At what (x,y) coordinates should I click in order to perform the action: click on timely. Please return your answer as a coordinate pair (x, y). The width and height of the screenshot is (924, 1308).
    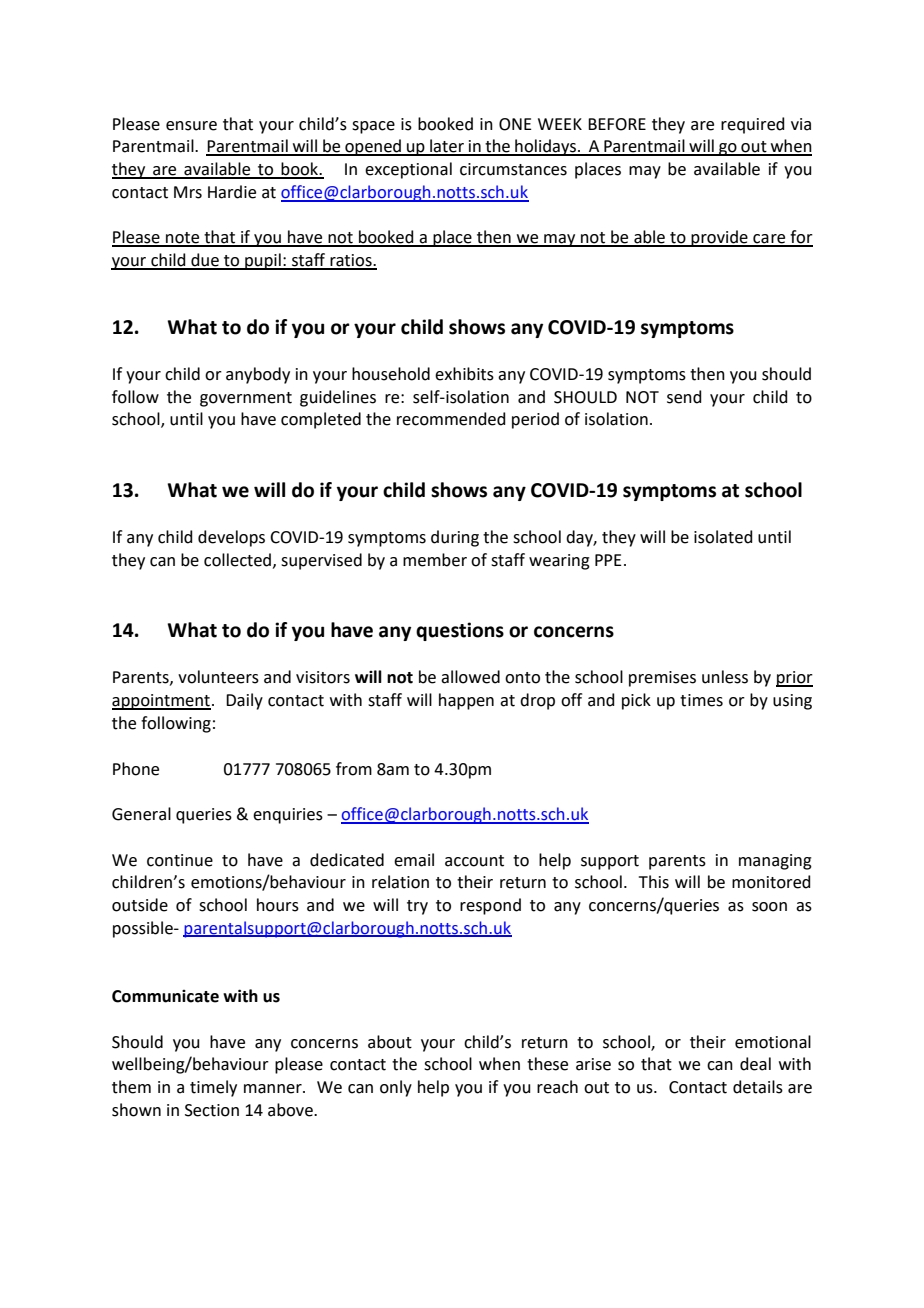
    Looking at the image, I should click on (213, 1088).
